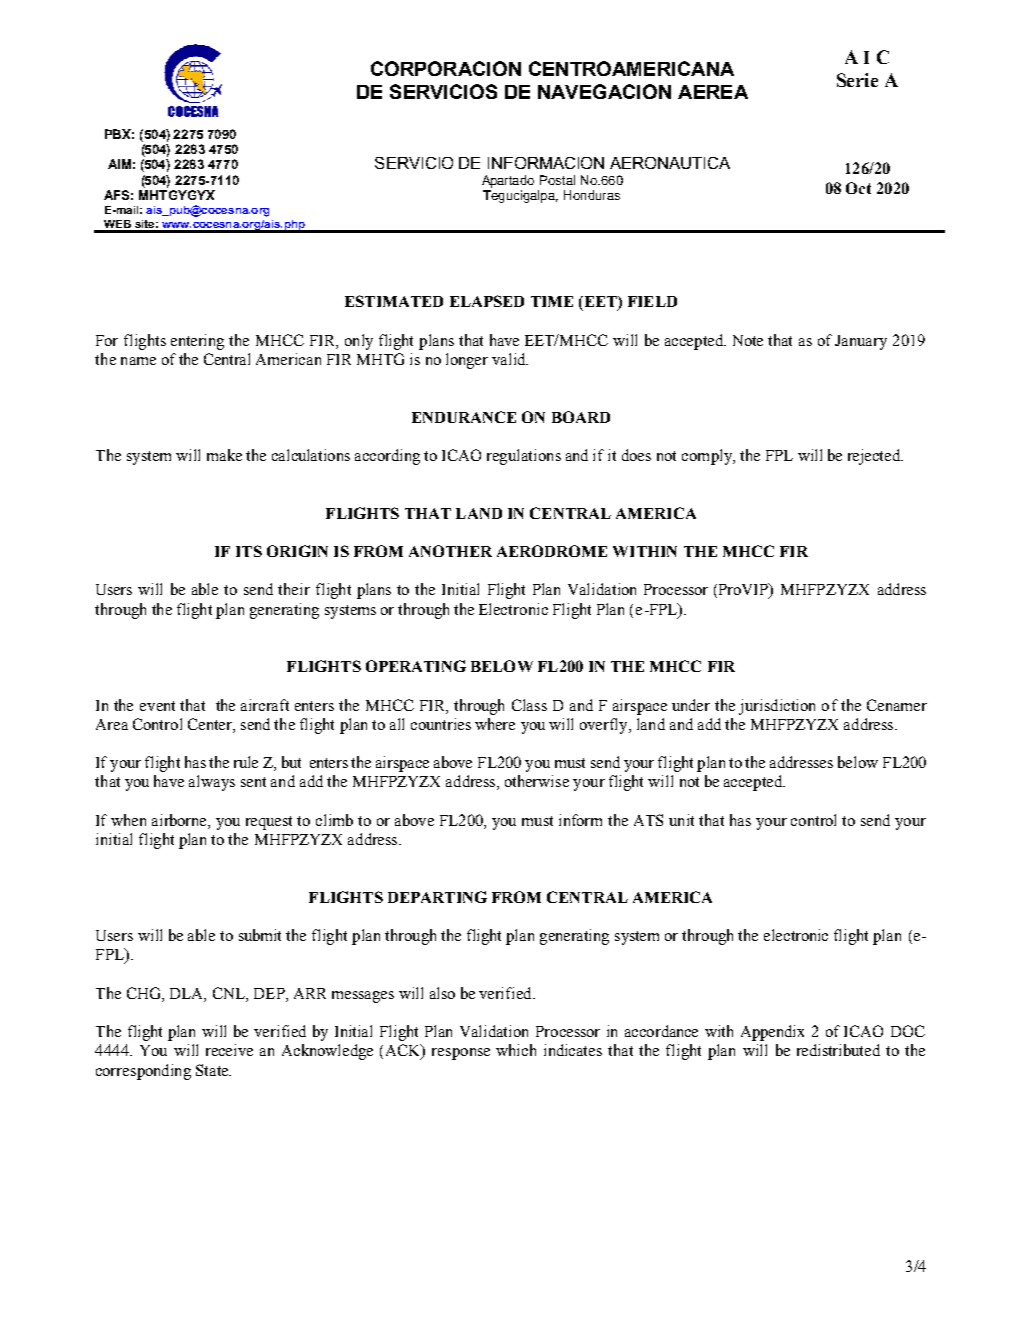 This image has width=1021, height=1322. What do you see at coordinates (197, 342) in the image?
I see `entering` at bounding box center [197, 342].
